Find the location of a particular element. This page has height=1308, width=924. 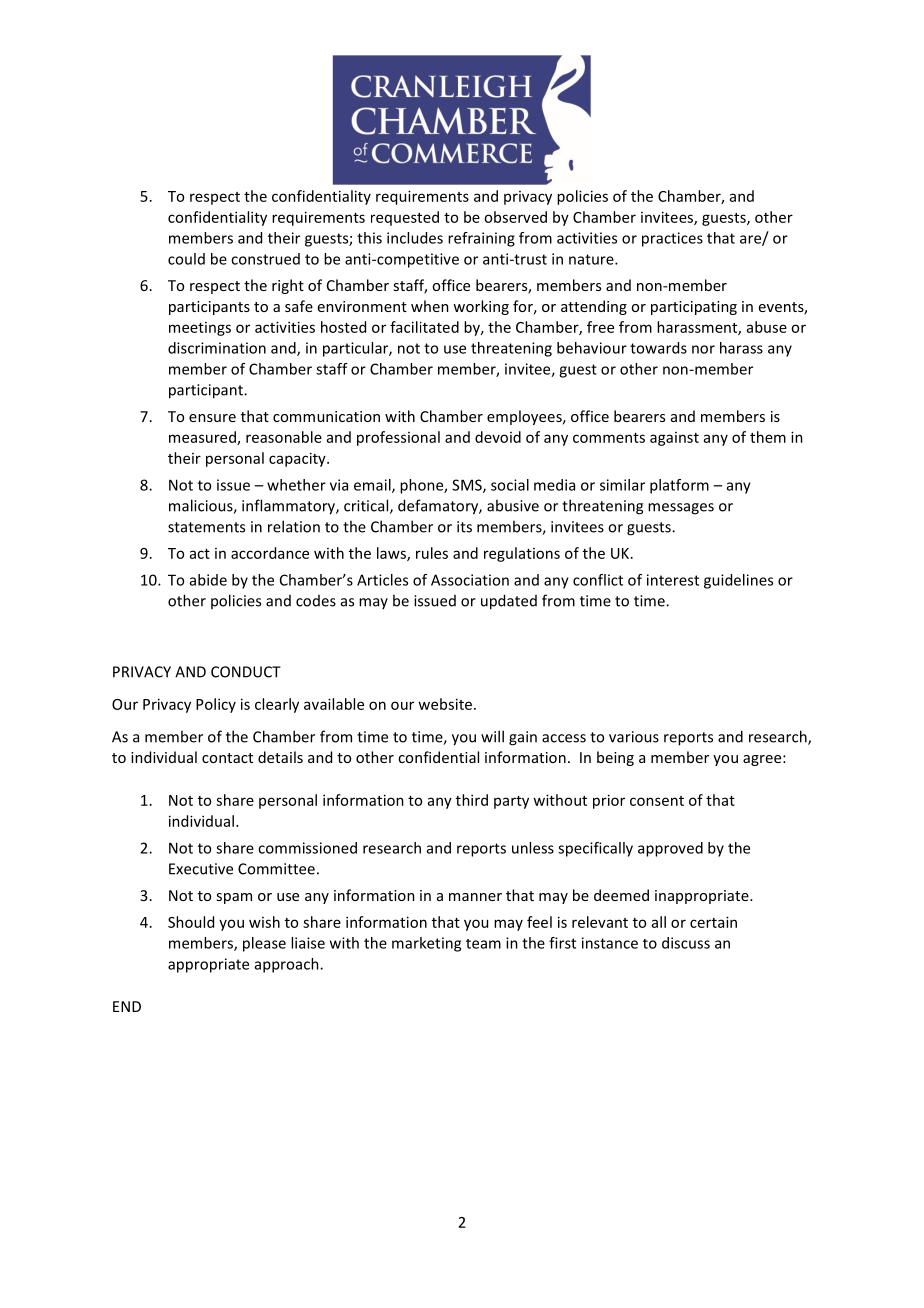

practices is located at coordinates (672, 239).
